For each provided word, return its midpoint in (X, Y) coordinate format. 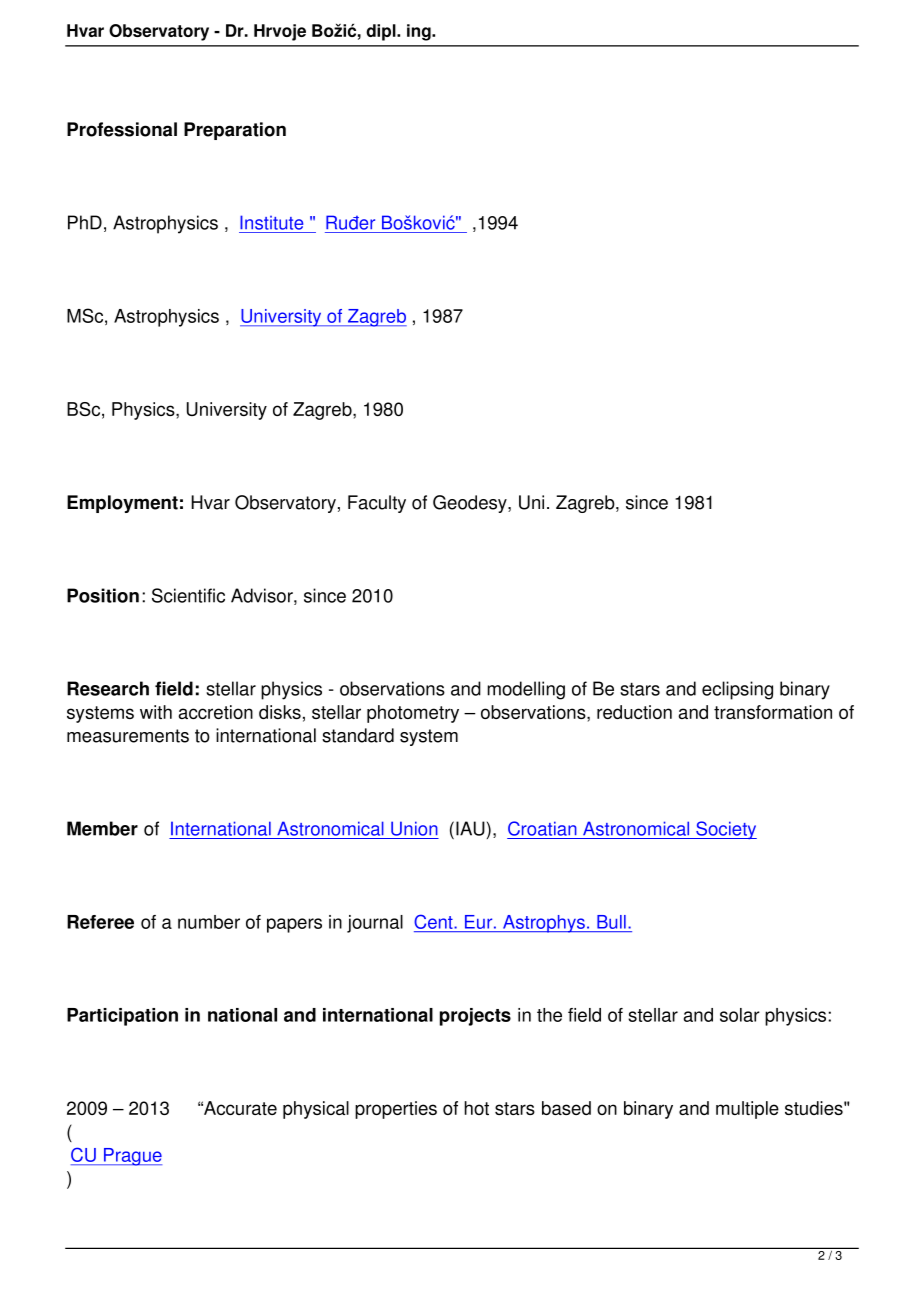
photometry (413, 714)
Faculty (377, 504)
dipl (382, 32)
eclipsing (737, 690)
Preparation (235, 131)
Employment (122, 504)
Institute (271, 222)
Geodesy (471, 504)
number (209, 922)
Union (414, 828)
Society (725, 830)
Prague (132, 1157)
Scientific (188, 595)
